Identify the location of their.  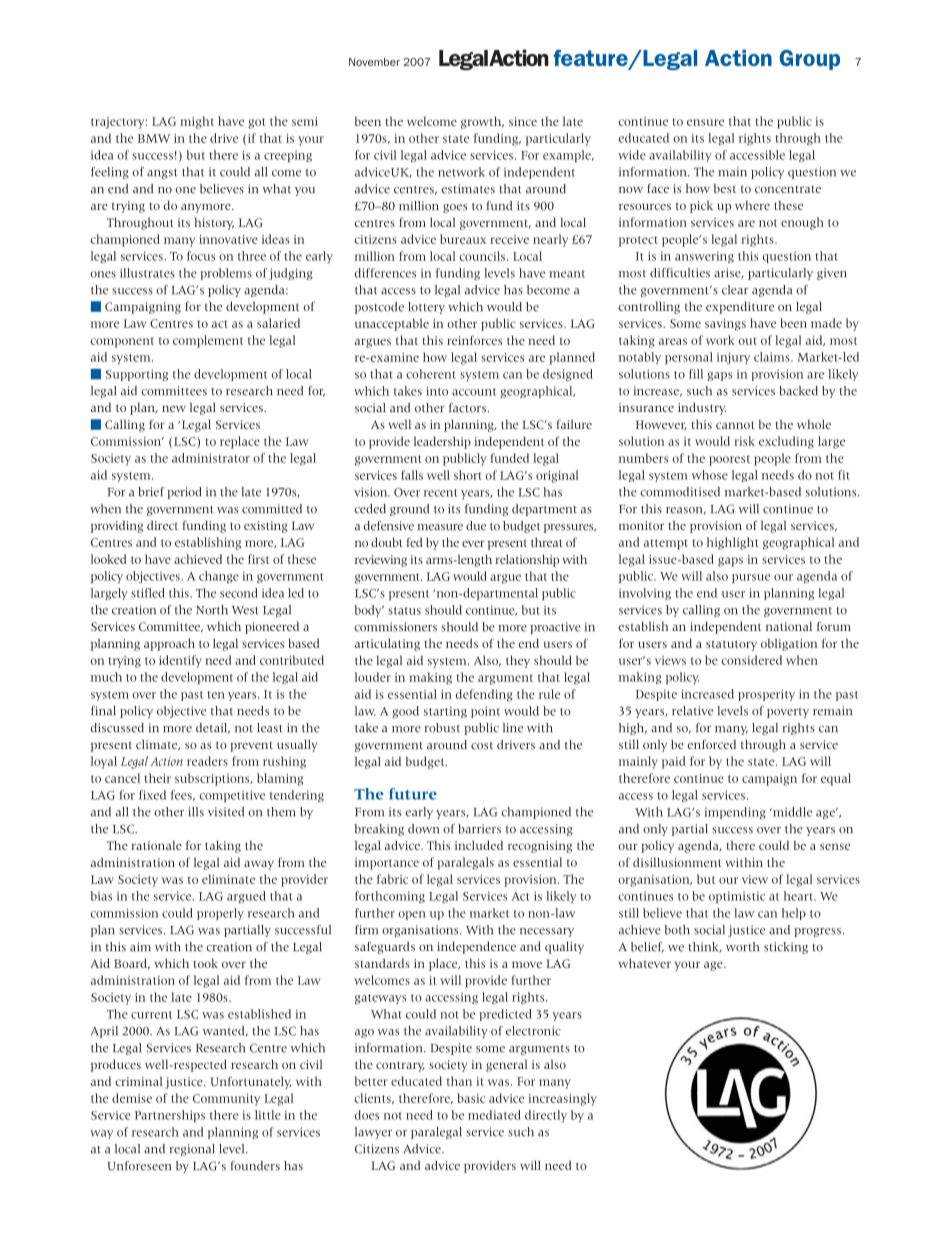
(157, 778).
